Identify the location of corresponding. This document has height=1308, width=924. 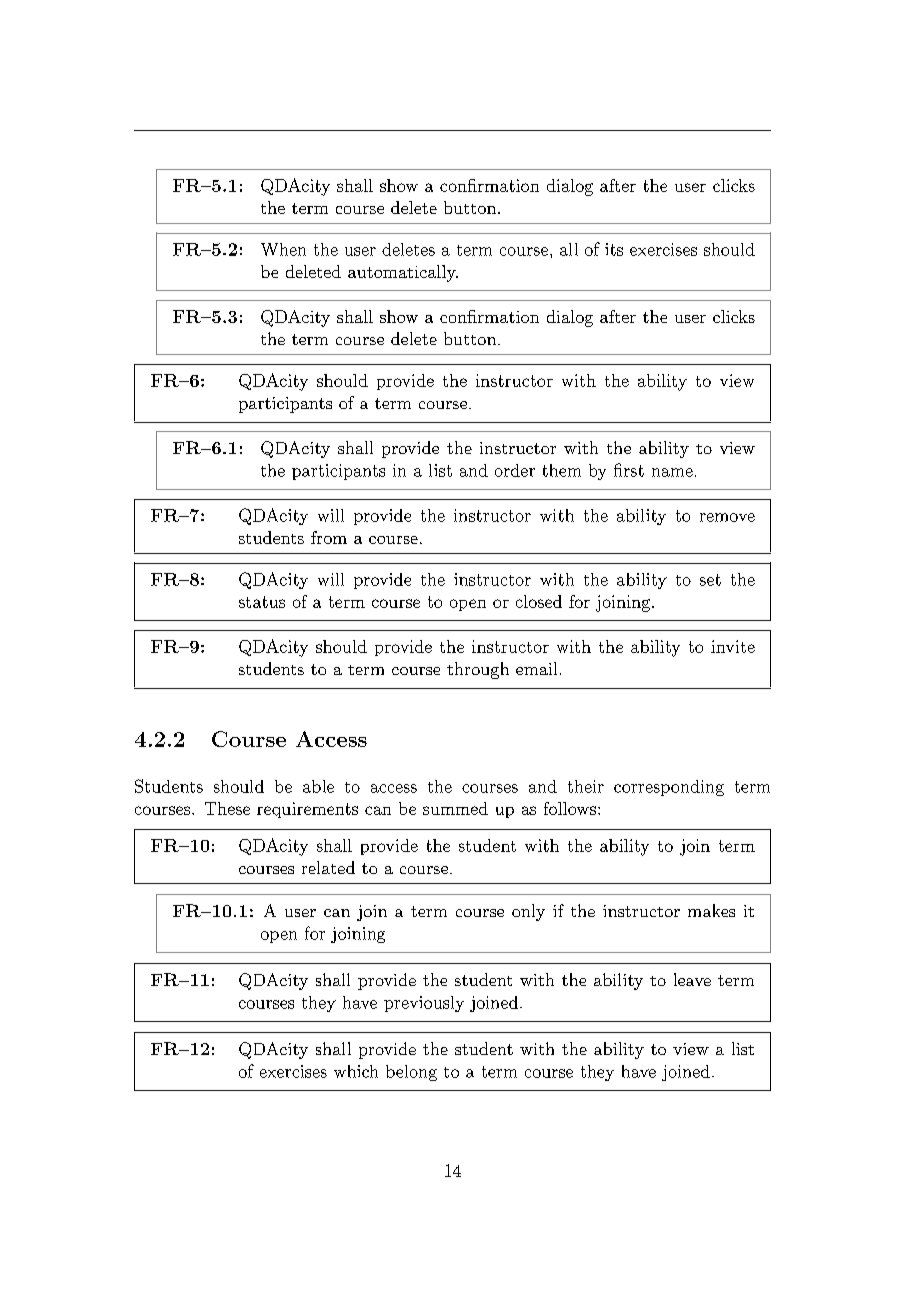
(669, 788).
